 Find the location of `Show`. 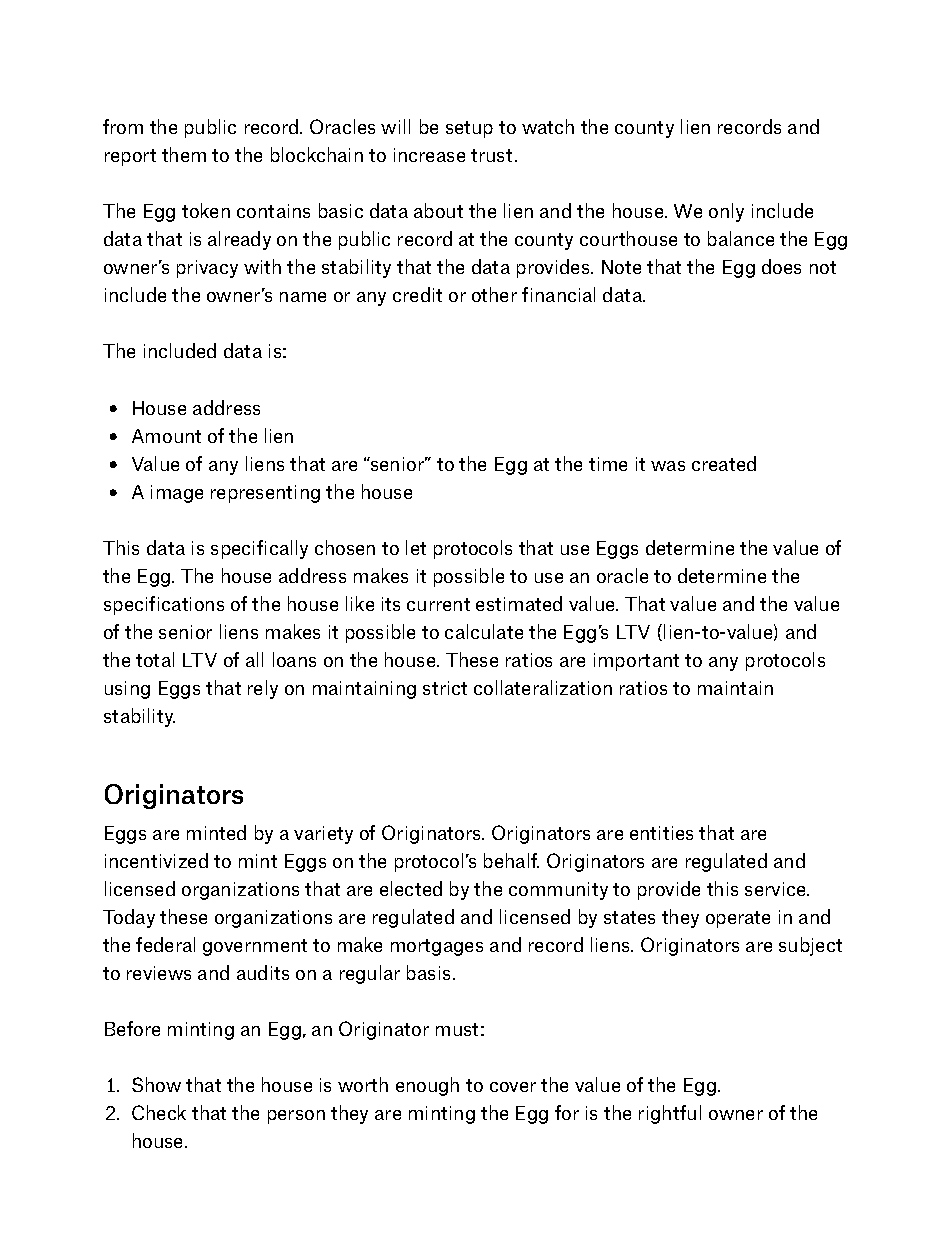

Show is located at coordinates (156, 1084).
